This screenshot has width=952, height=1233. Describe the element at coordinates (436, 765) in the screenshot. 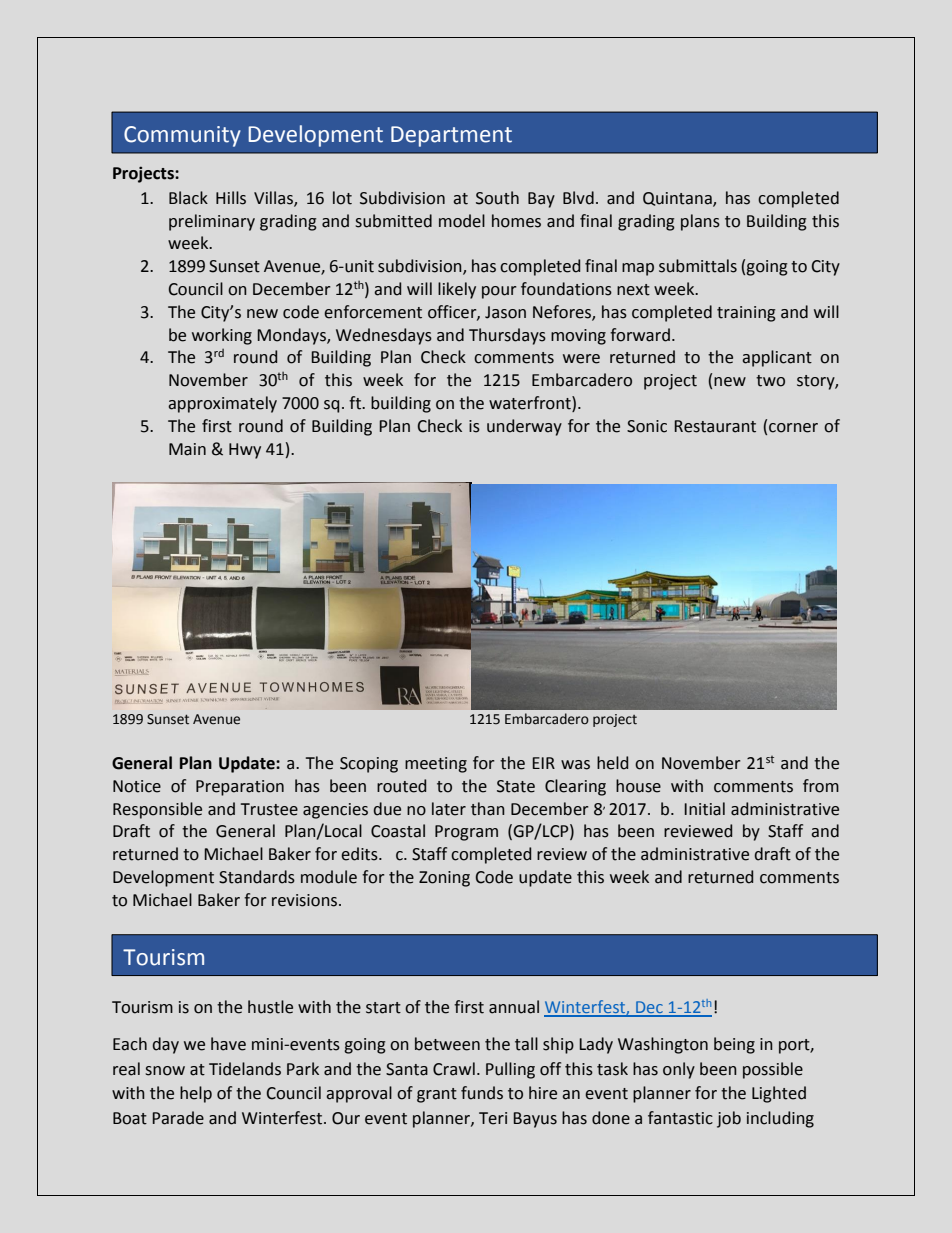

I see `meeting` at that location.
